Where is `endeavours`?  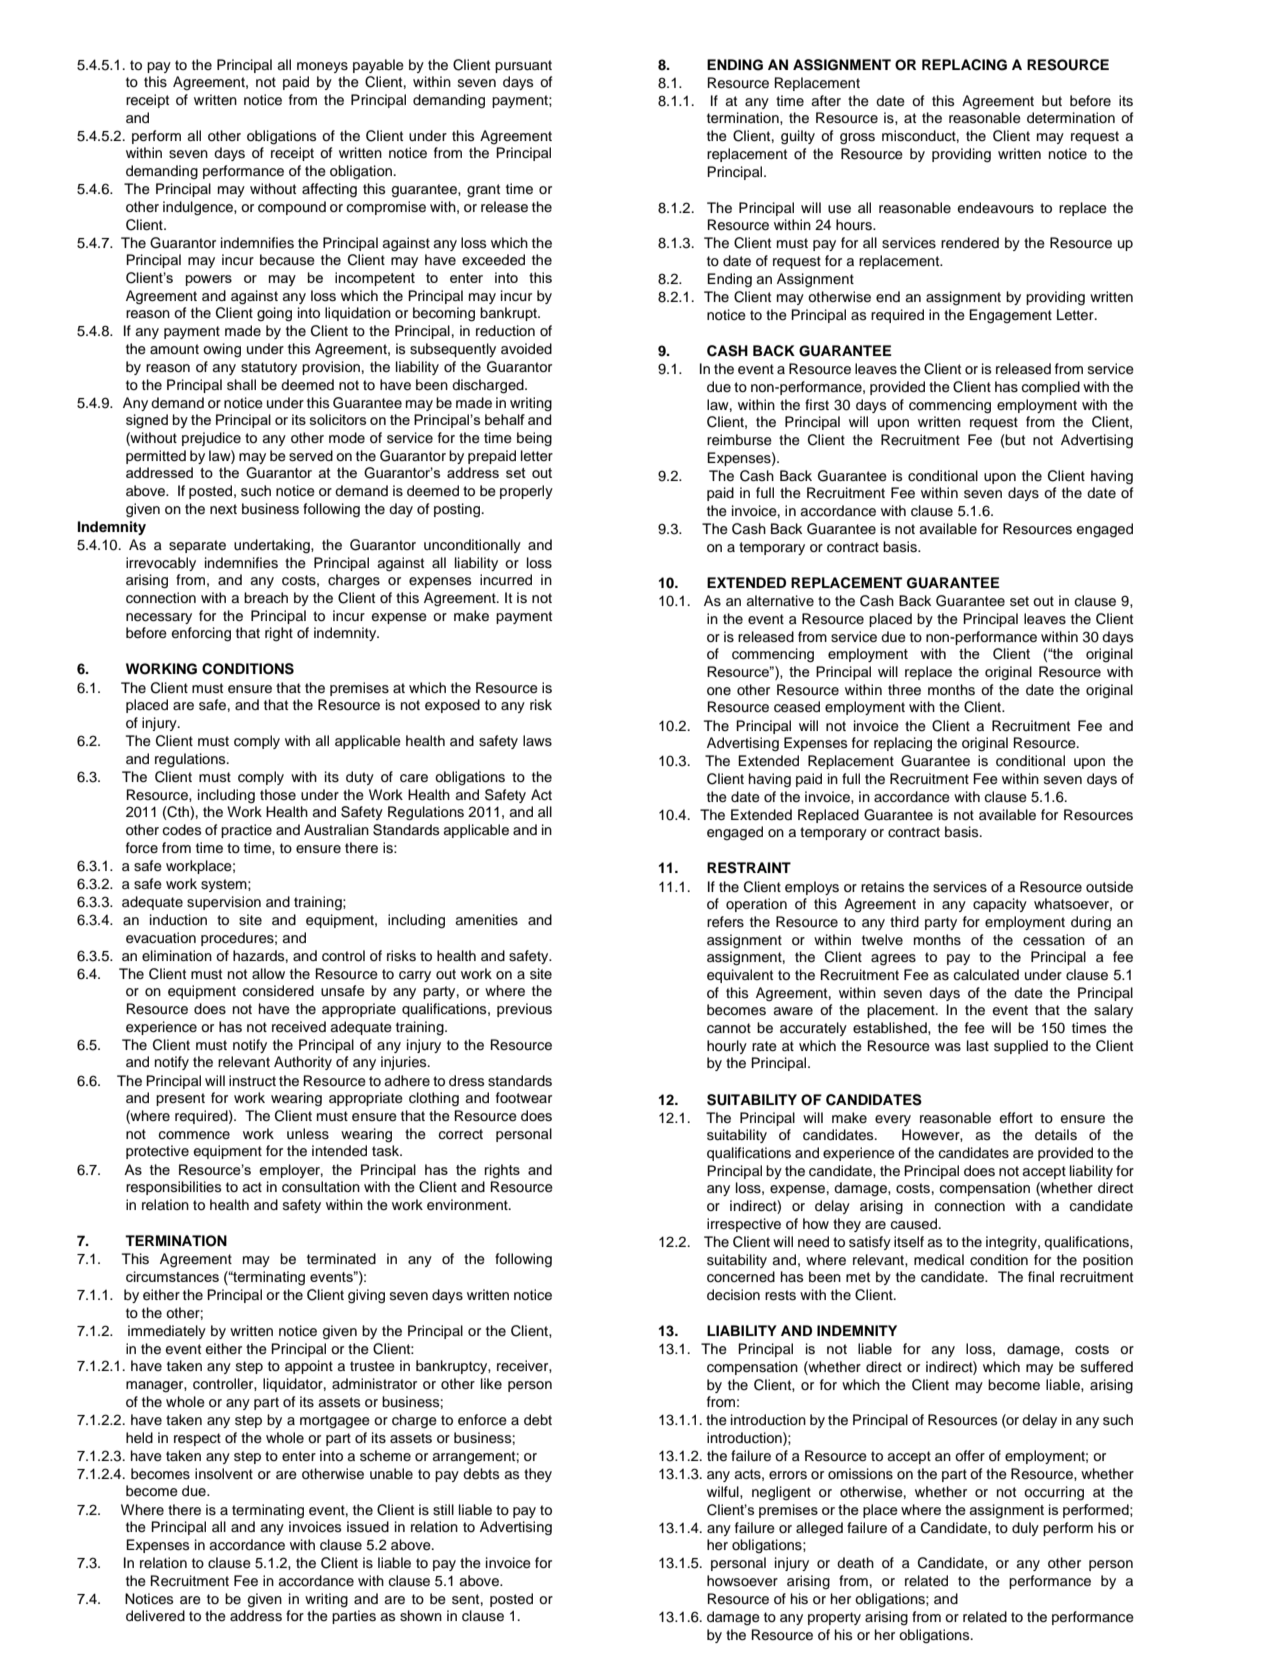 endeavours is located at coordinates (995, 208).
